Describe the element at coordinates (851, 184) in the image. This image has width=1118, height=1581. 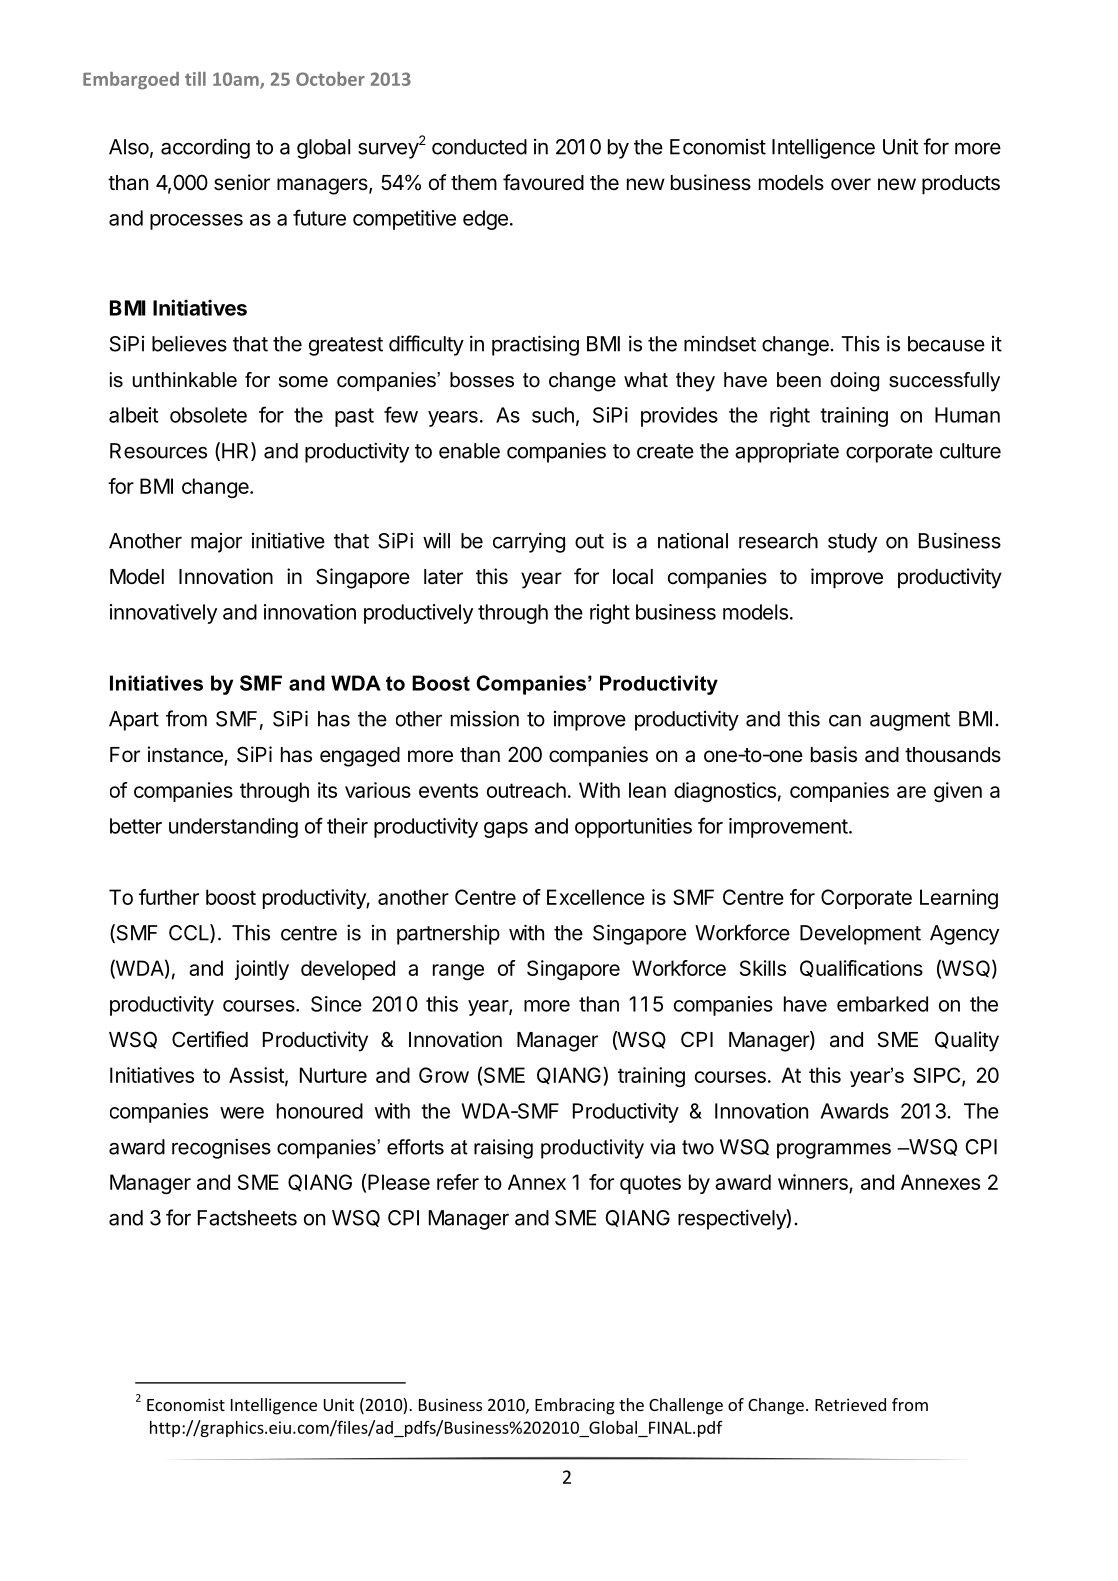
I see `over` at that location.
